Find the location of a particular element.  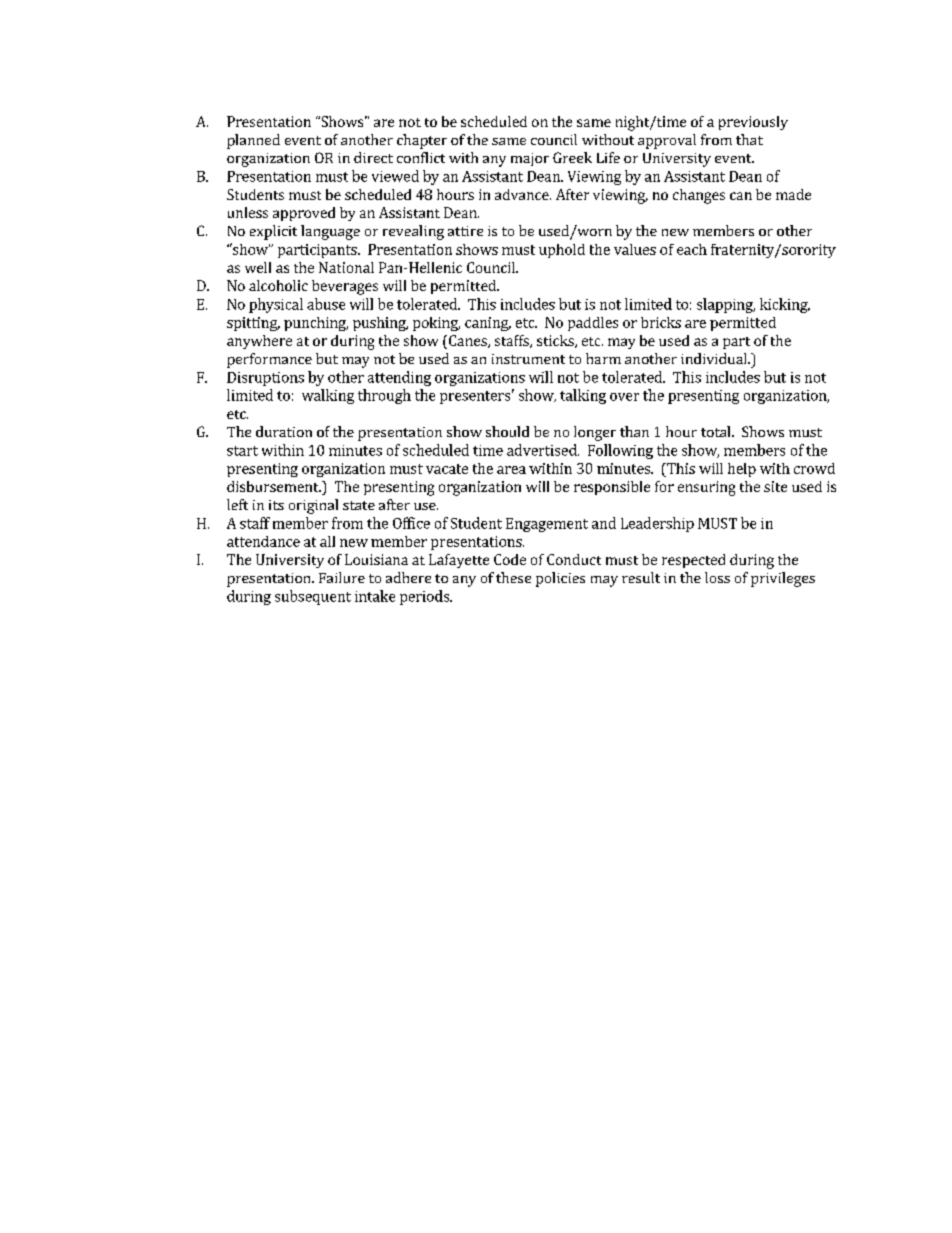

loss is located at coordinates (717, 577).
